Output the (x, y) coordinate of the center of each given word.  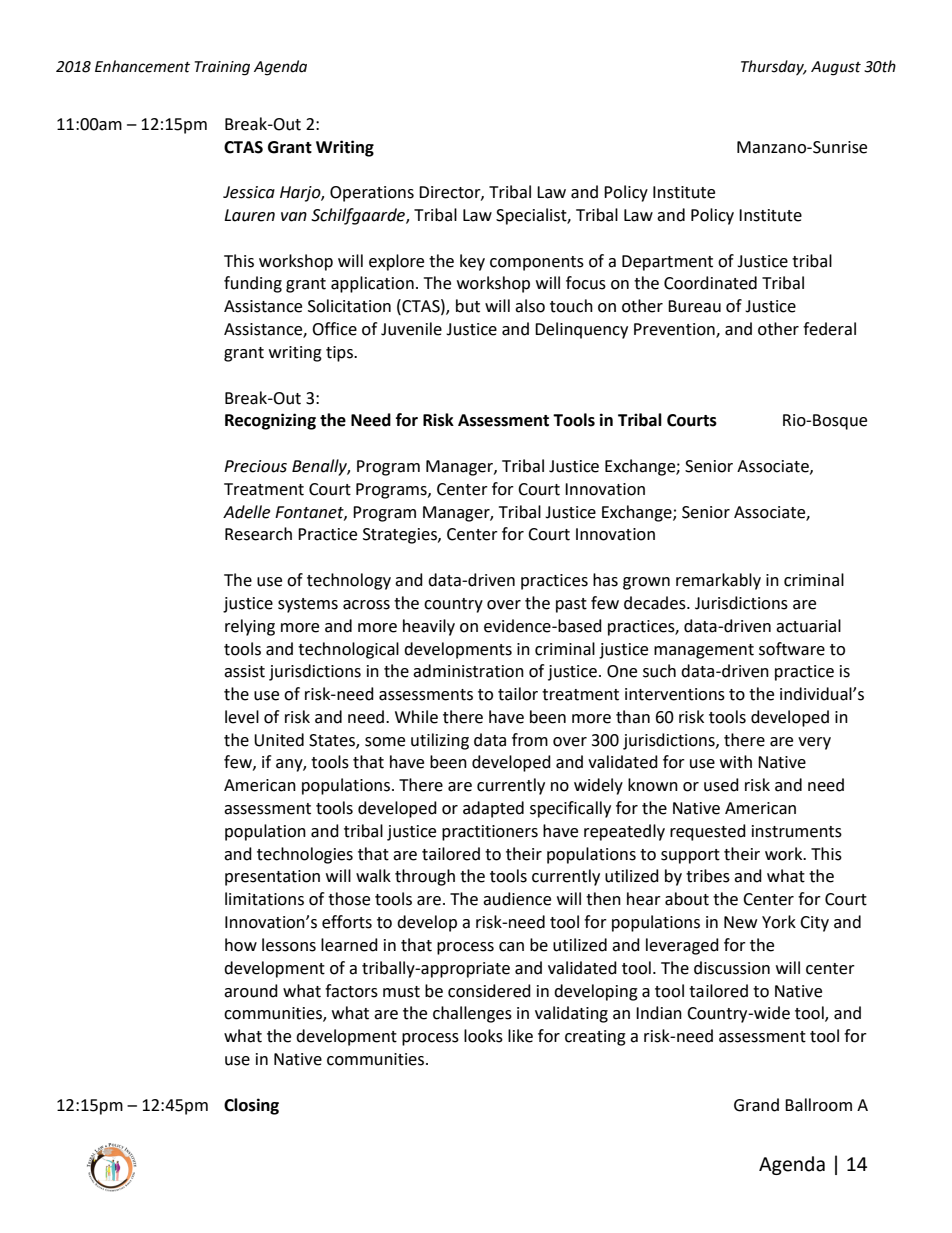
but (468, 306)
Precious (255, 466)
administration (468, 671)
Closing (251, 1106)
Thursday (773, 67)
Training (222, 68)
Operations (372, 194)
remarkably (718, 581)
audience (517, 899)
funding (253, 284)
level (242, 717)
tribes (708, 876)
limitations (264, 899)
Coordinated (710, 283)
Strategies (401, 536)
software (792, 649)
